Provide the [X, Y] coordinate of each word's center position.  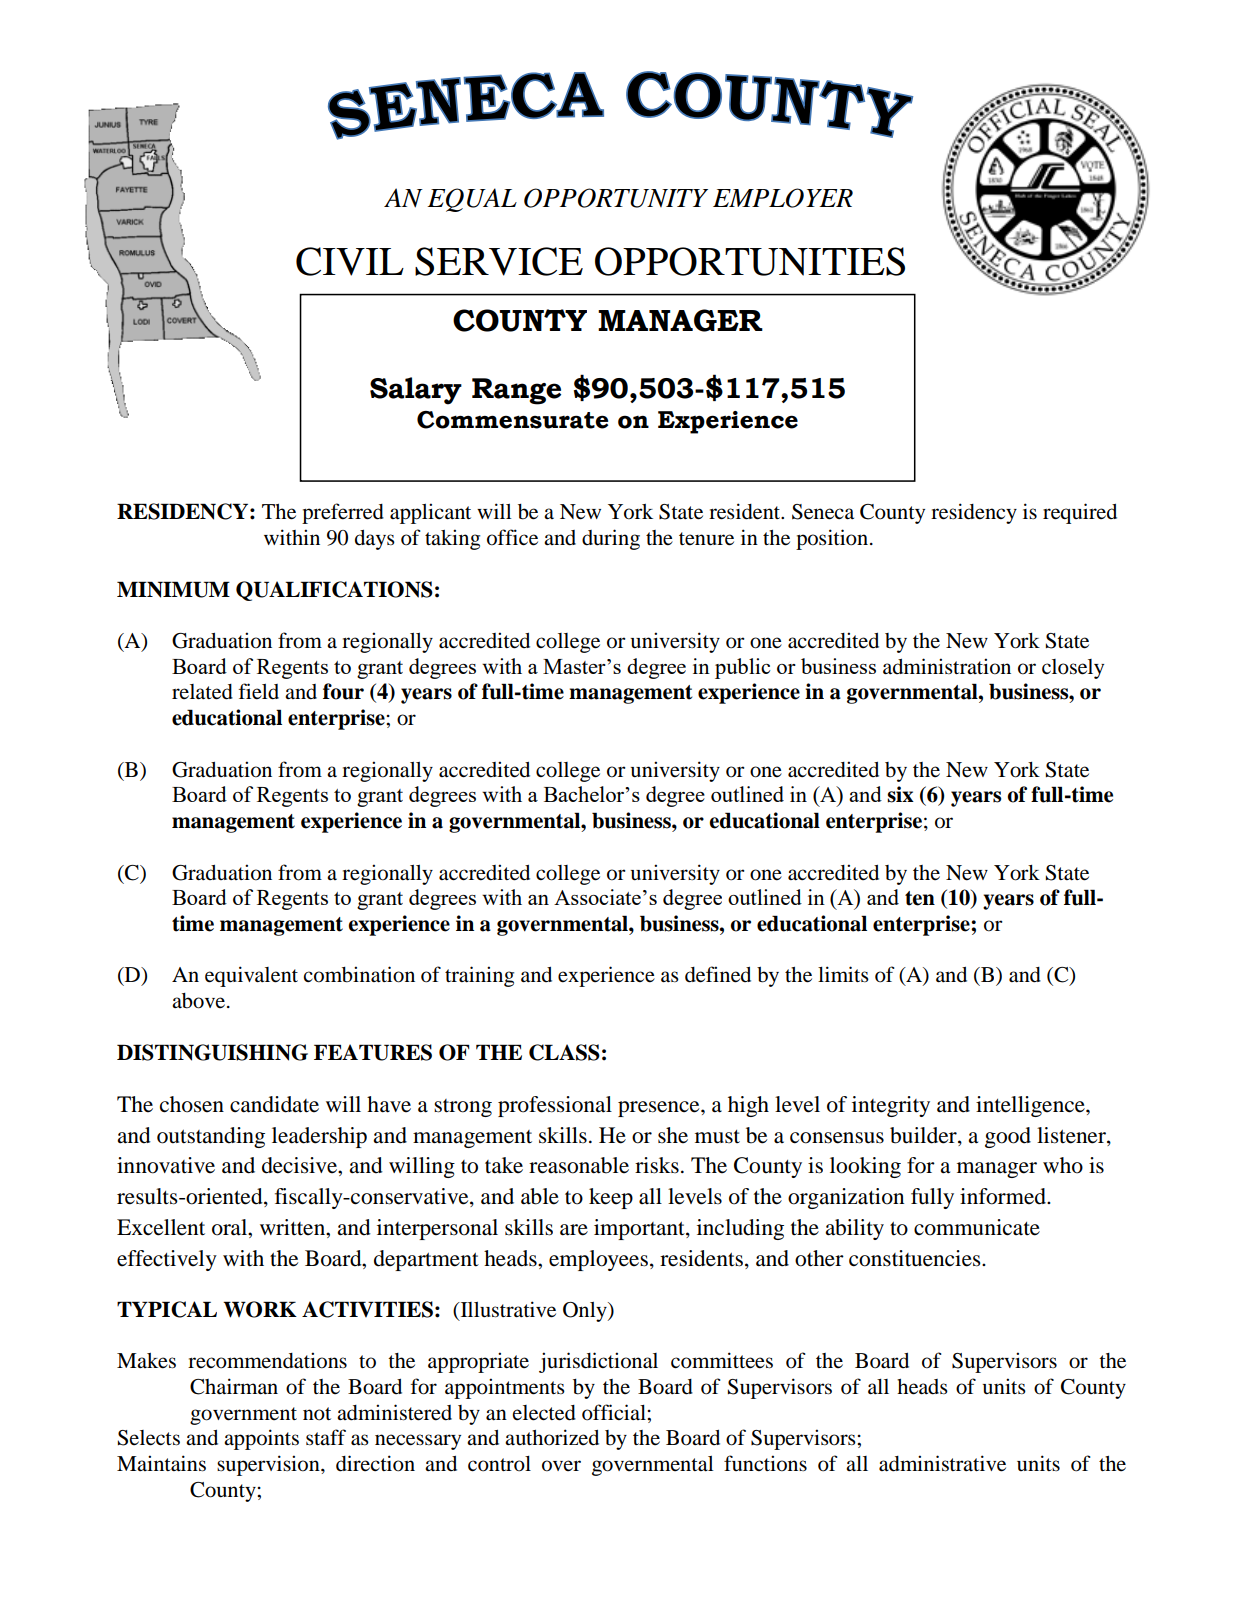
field [259, 691]
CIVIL [350, 261]
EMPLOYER [783, 198]
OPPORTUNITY [616, 198]
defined [718, 974]
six [900, 794]
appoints [261, 1439]
